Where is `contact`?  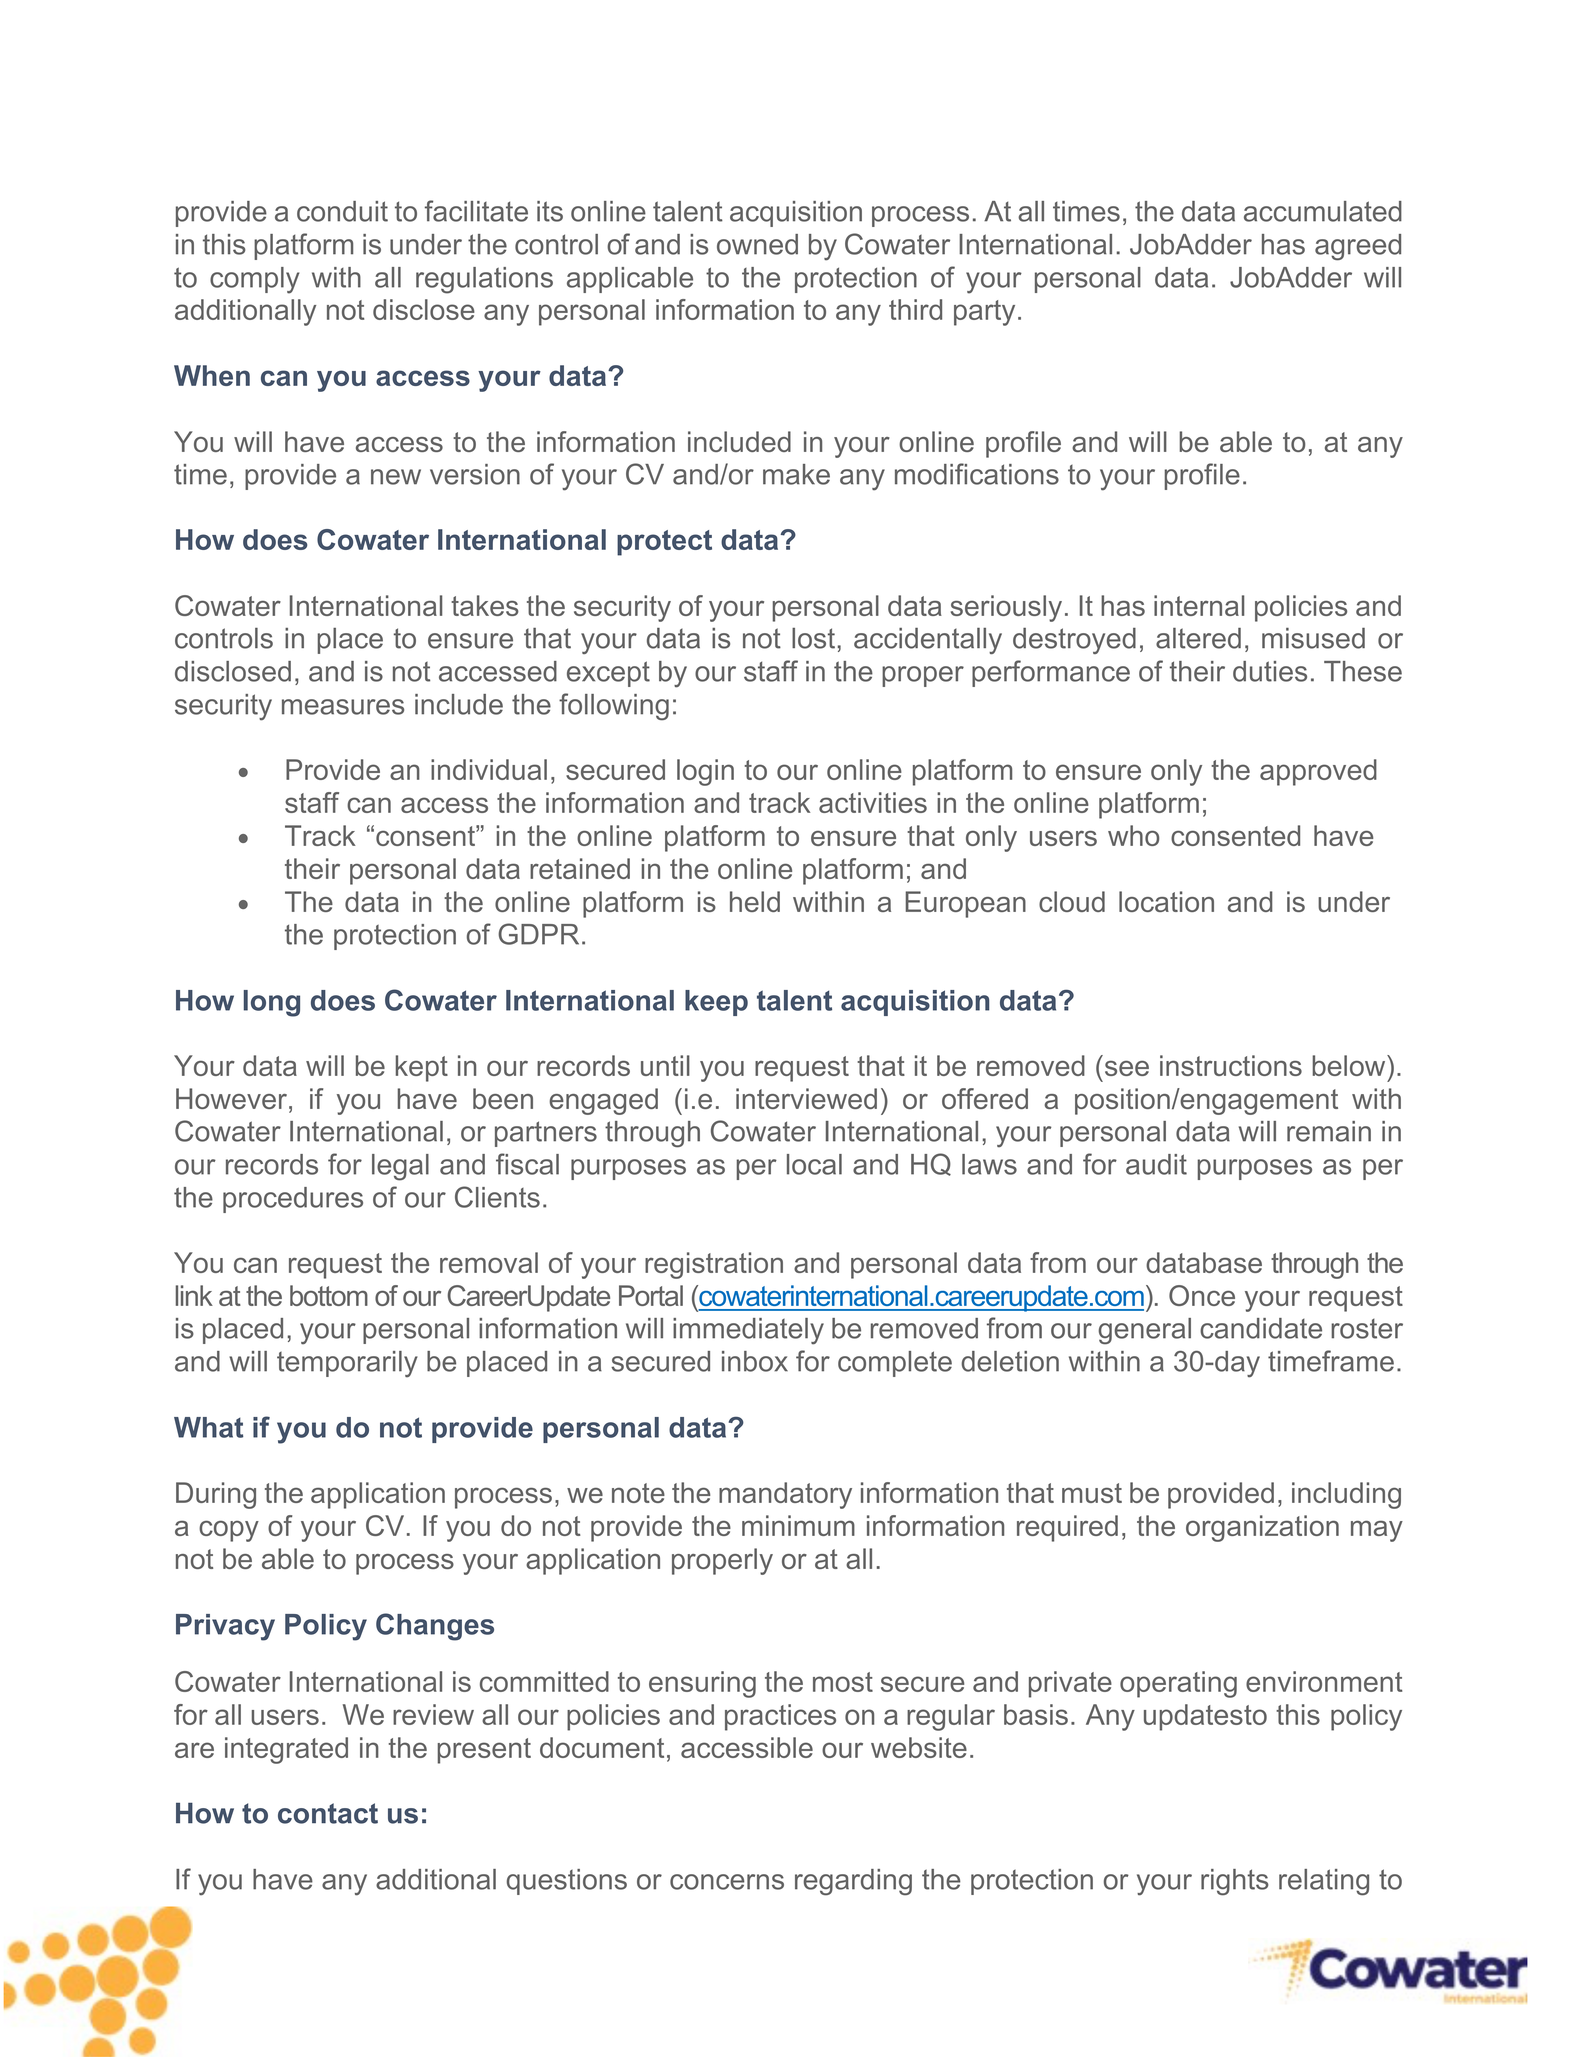
contact is located at coordinates (328, 1813).
